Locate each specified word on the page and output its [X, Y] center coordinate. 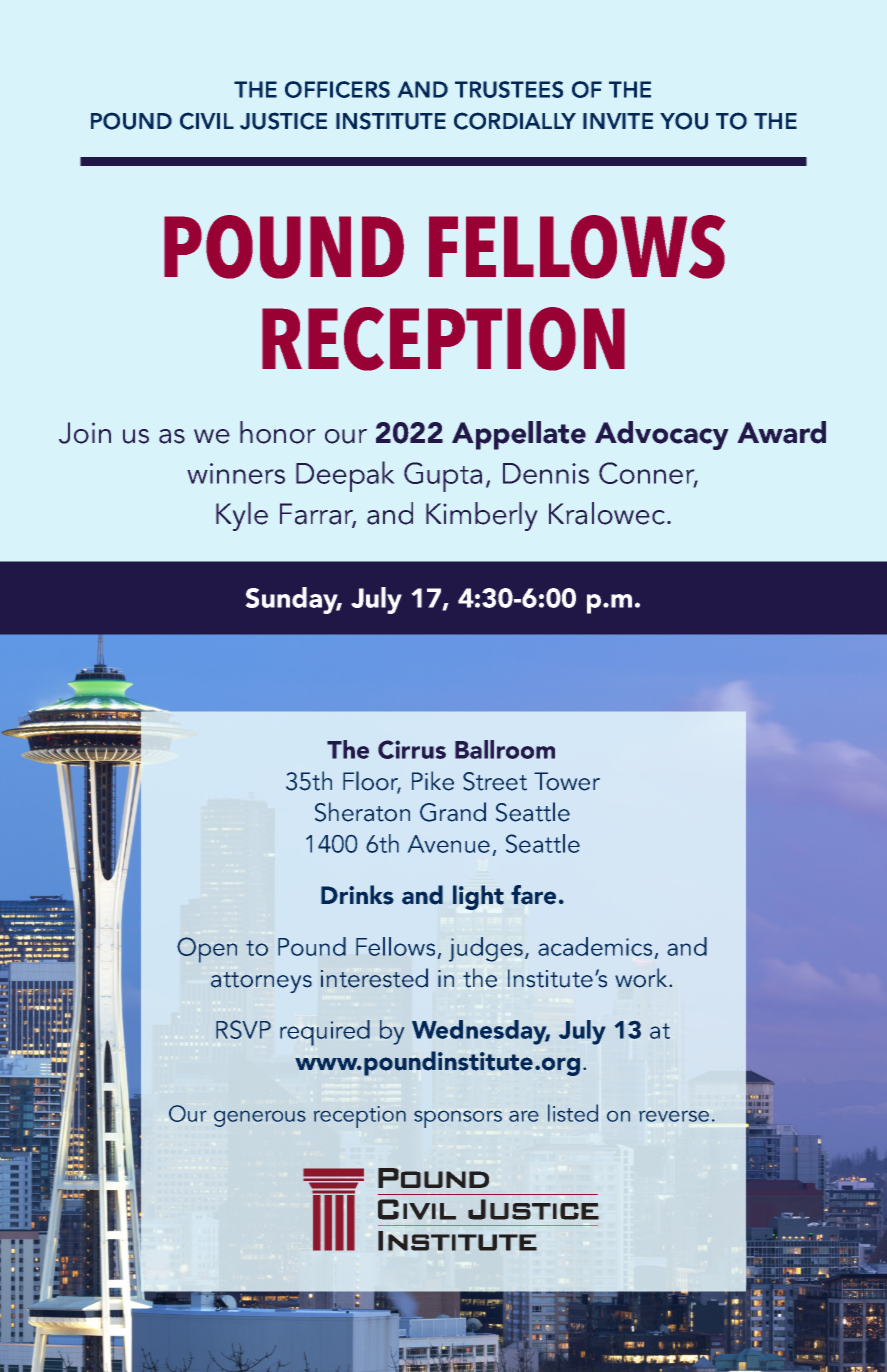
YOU [684, 121]
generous [260, 1118]
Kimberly [482, 516]
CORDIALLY [515, 121]
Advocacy [662, 435]
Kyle [242, 516]
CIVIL [207, 121]
